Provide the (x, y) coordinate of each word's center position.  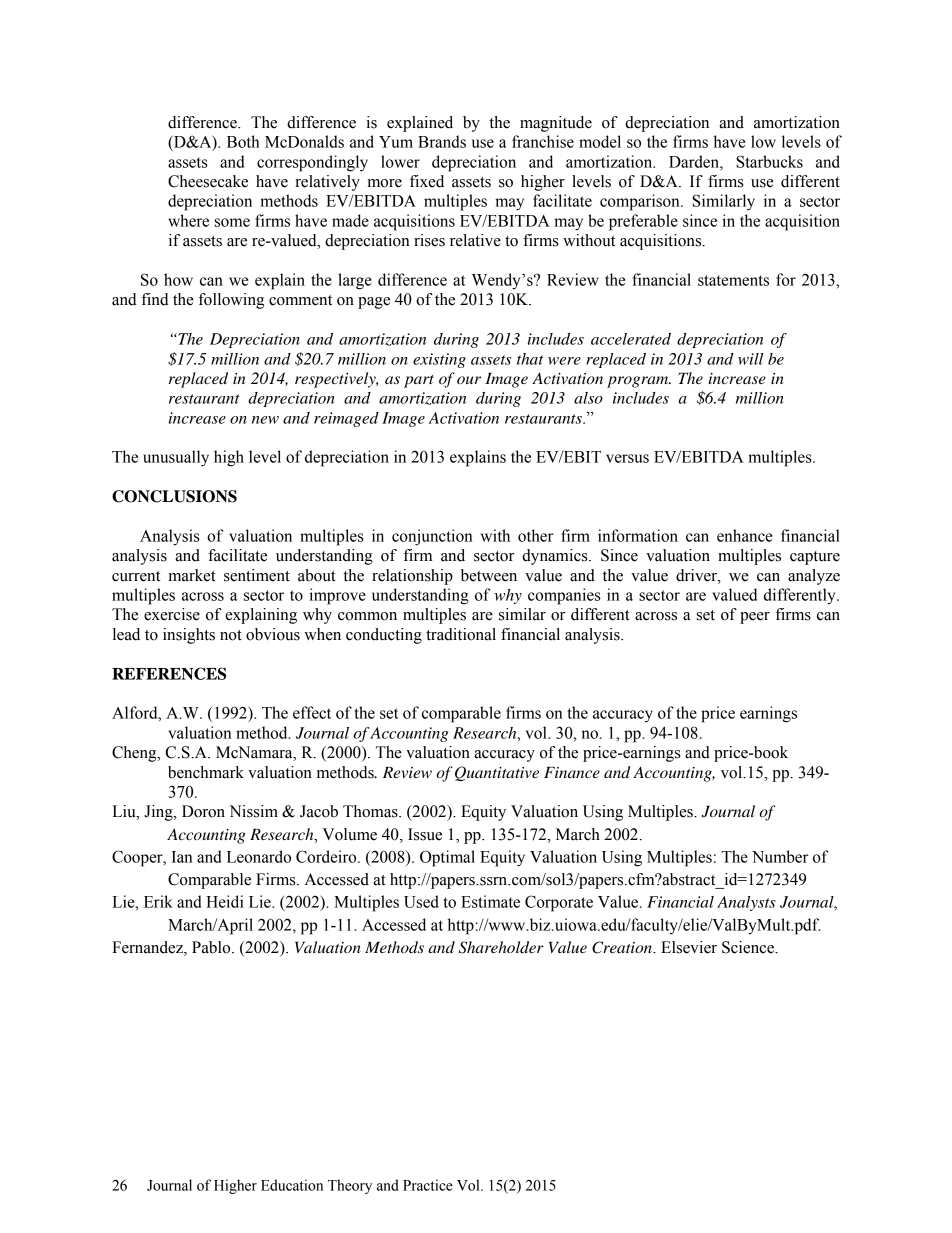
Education (292, 1185)
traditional (461, 634)
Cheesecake (208, 181)
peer (755, 618)
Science (749, 947)
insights (189, 636)
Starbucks (769, 161)
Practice (428, 1185)
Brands (442, 141)
